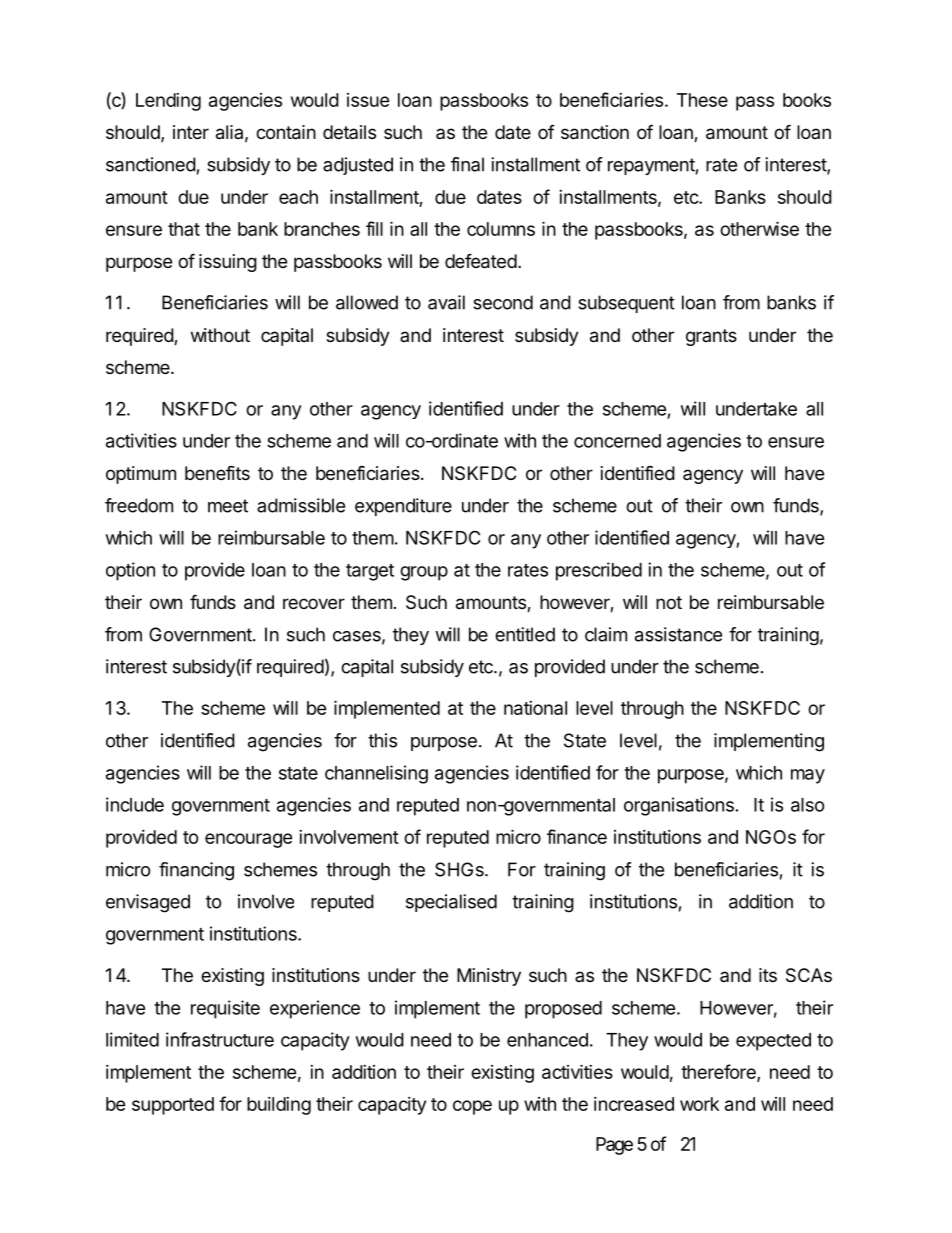 This document has height=1233, width=952. I want to click on this, so click(382, 740).
